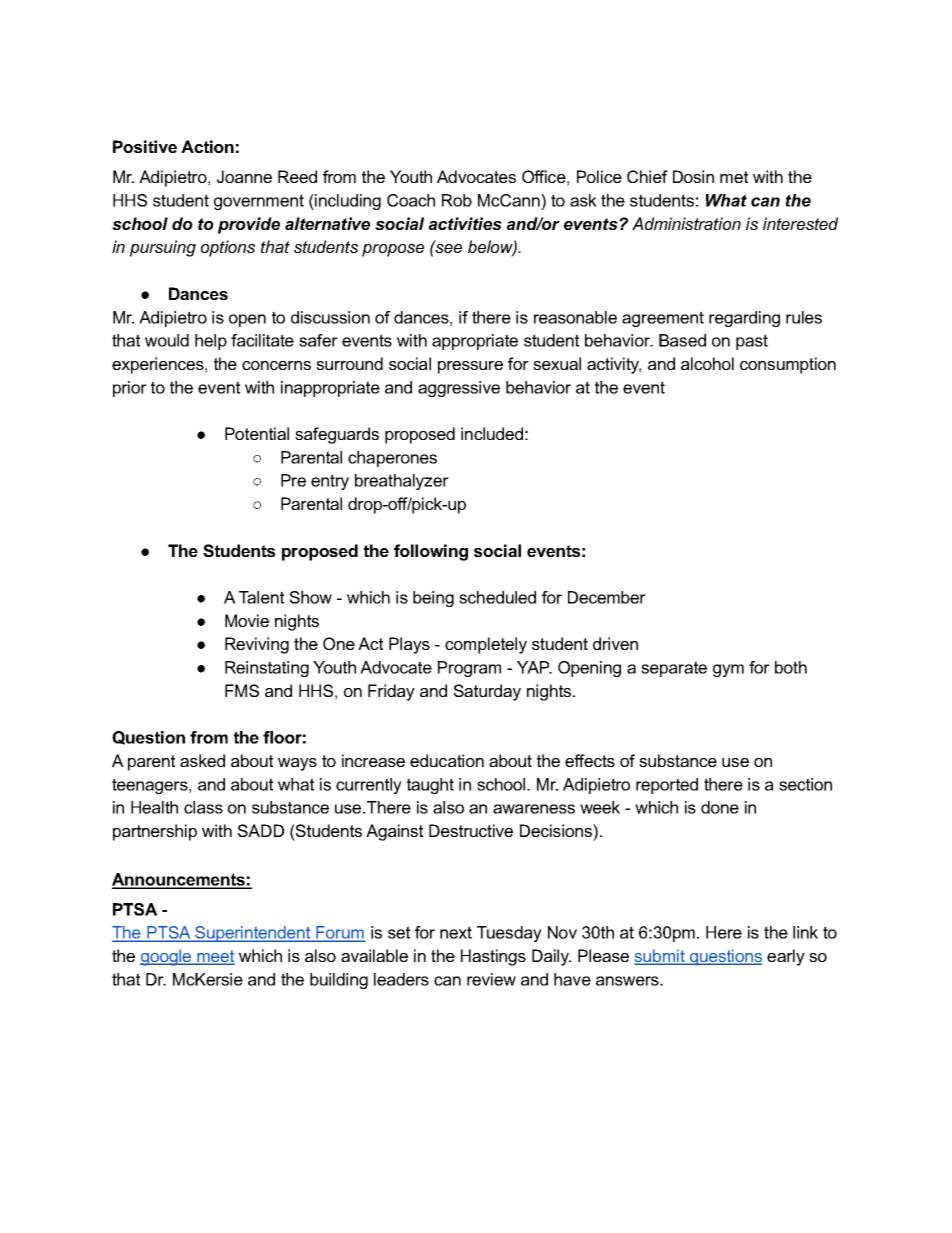 The image size is (952, 1233). I want to click on Rob, so click(457, 200).
